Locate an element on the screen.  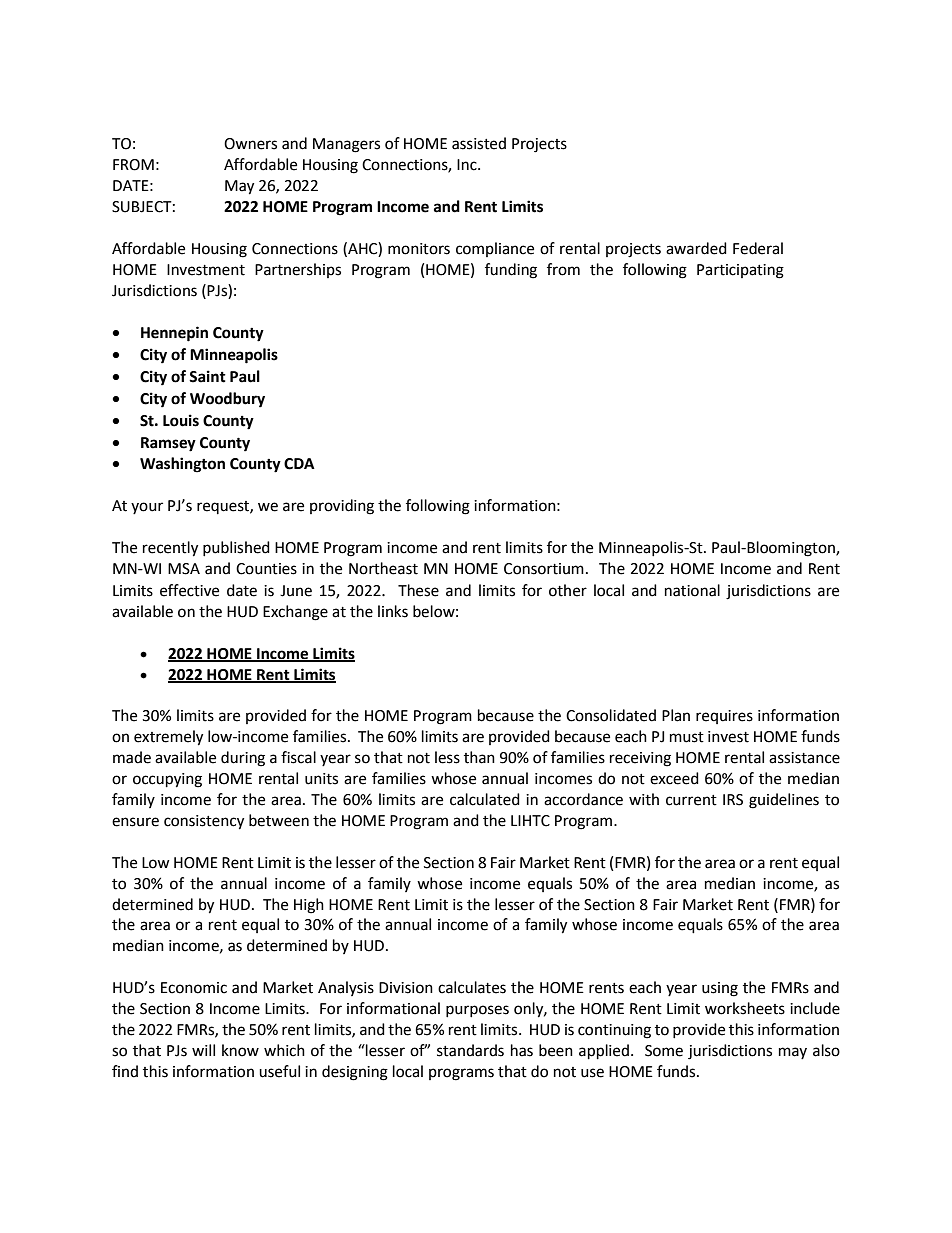
assisted is located at coordinates (479, 143).
